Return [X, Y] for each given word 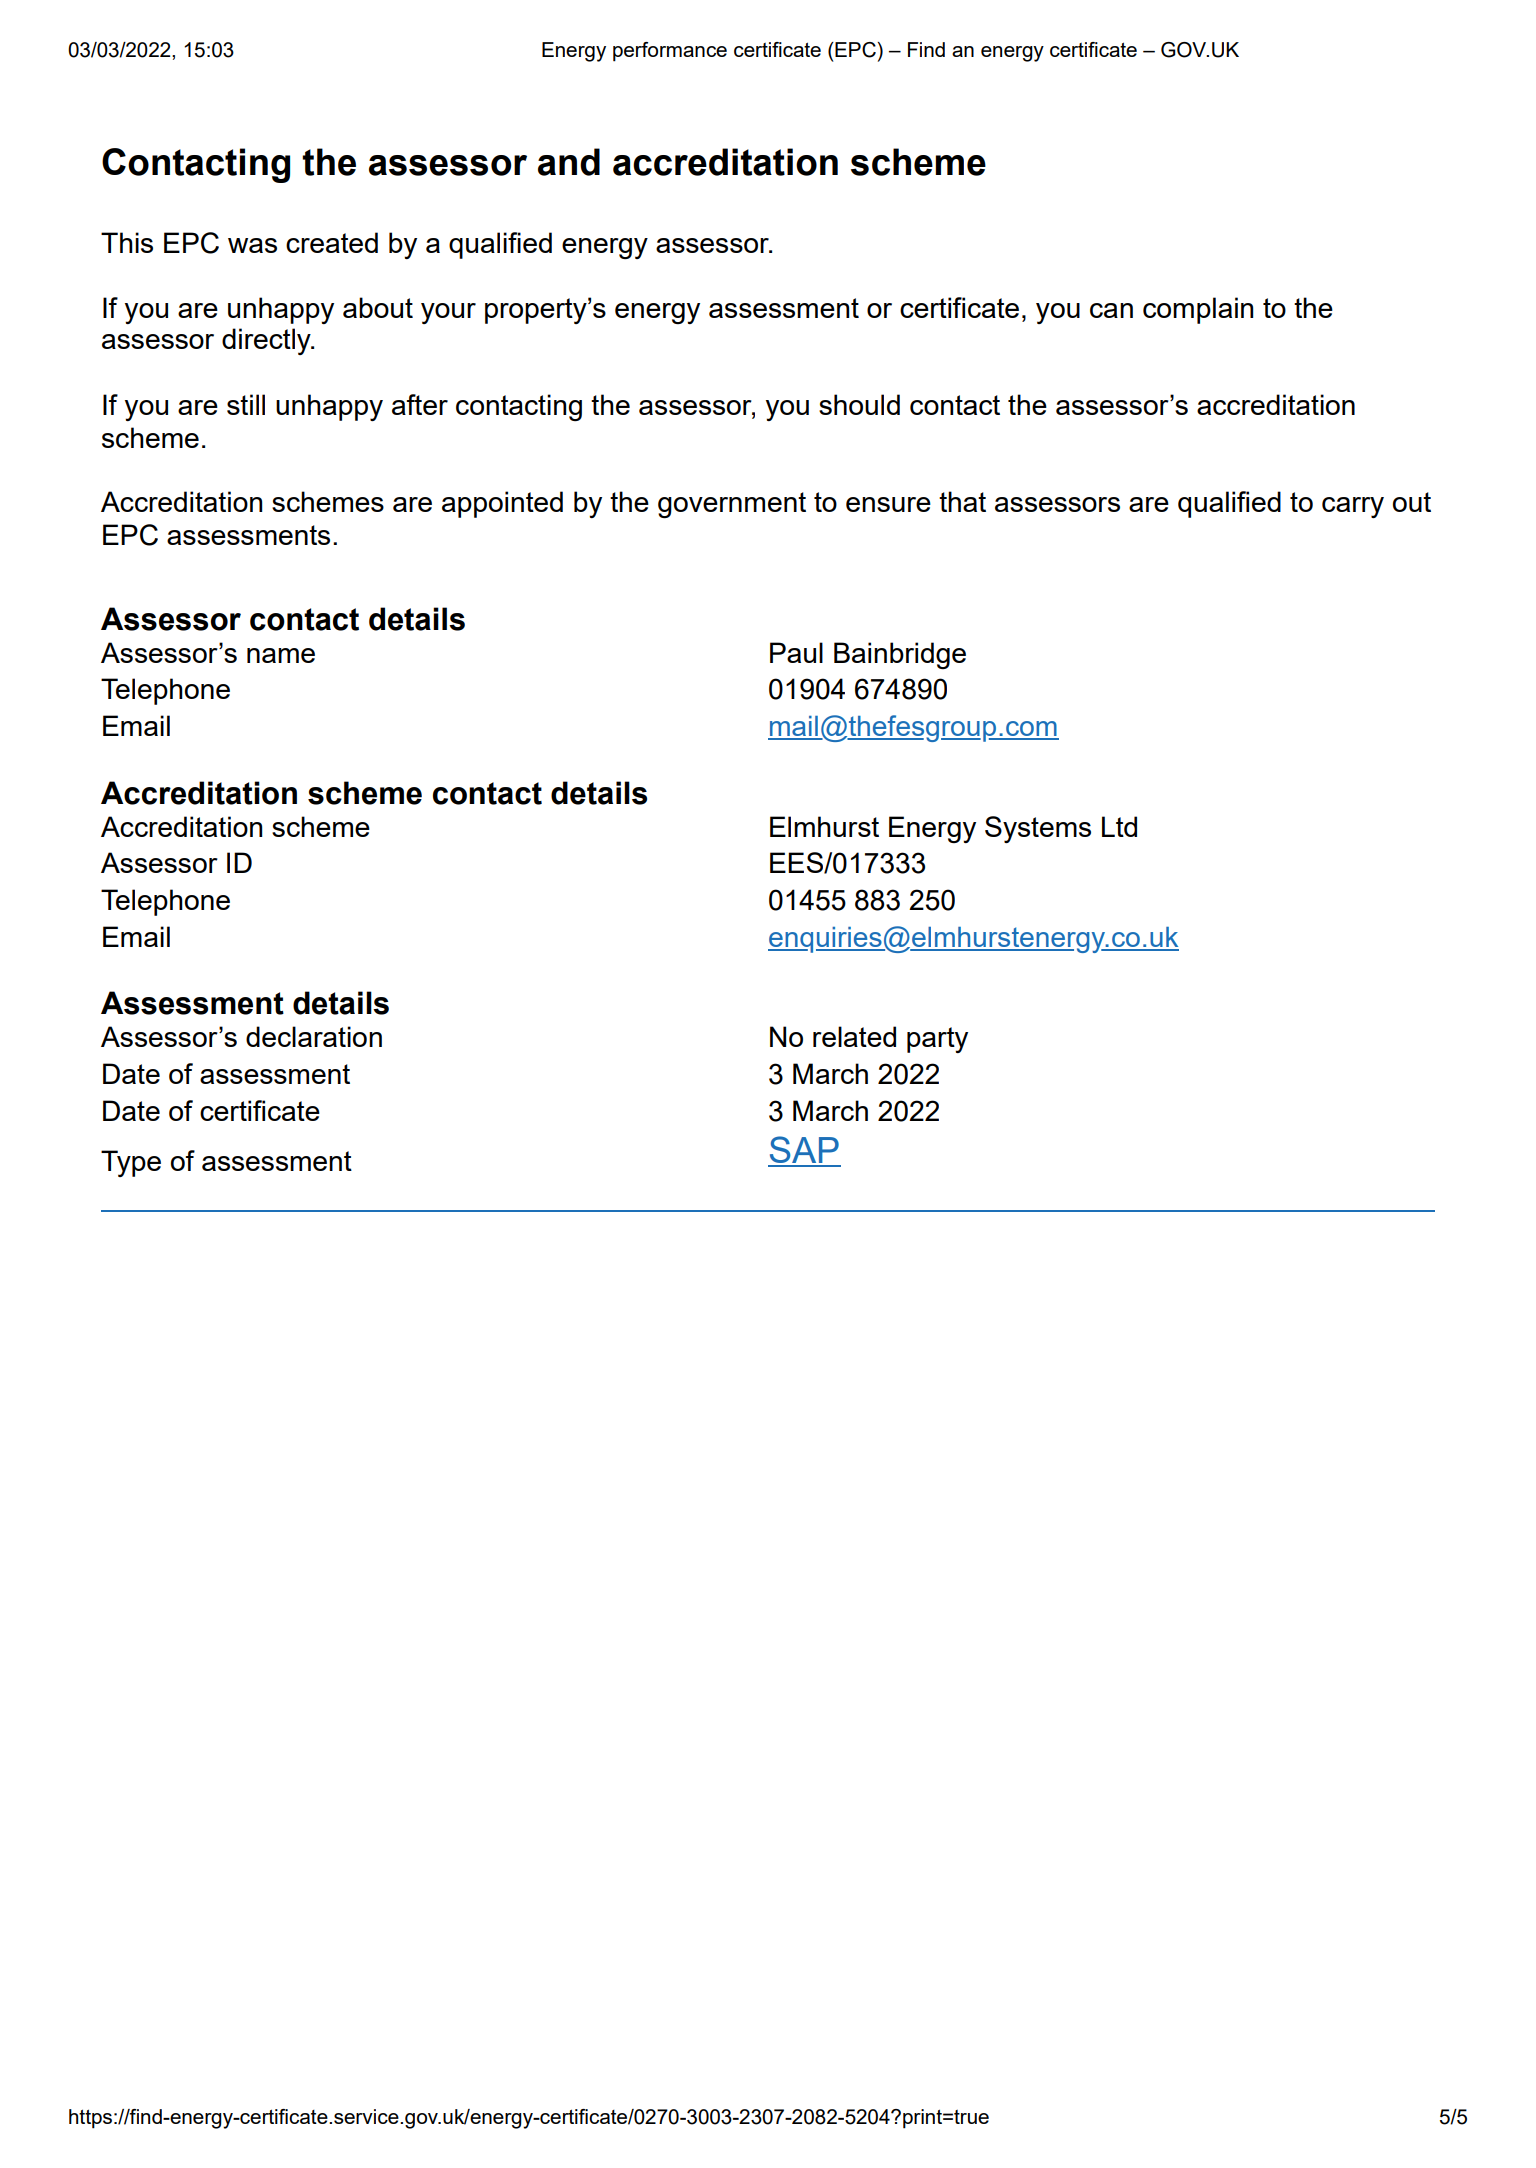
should [859, 404]
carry [1353, 507]
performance [670, 52]
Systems [1038, 829]
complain [1198, 310]
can [1111, 310]
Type [131, 1163]
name [281, 655]
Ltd [1119, 826]
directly [267, 341]
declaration [314, 1036]
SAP [804, 1151]
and [569, 162]
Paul [796, 652]
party [937, 1040]
